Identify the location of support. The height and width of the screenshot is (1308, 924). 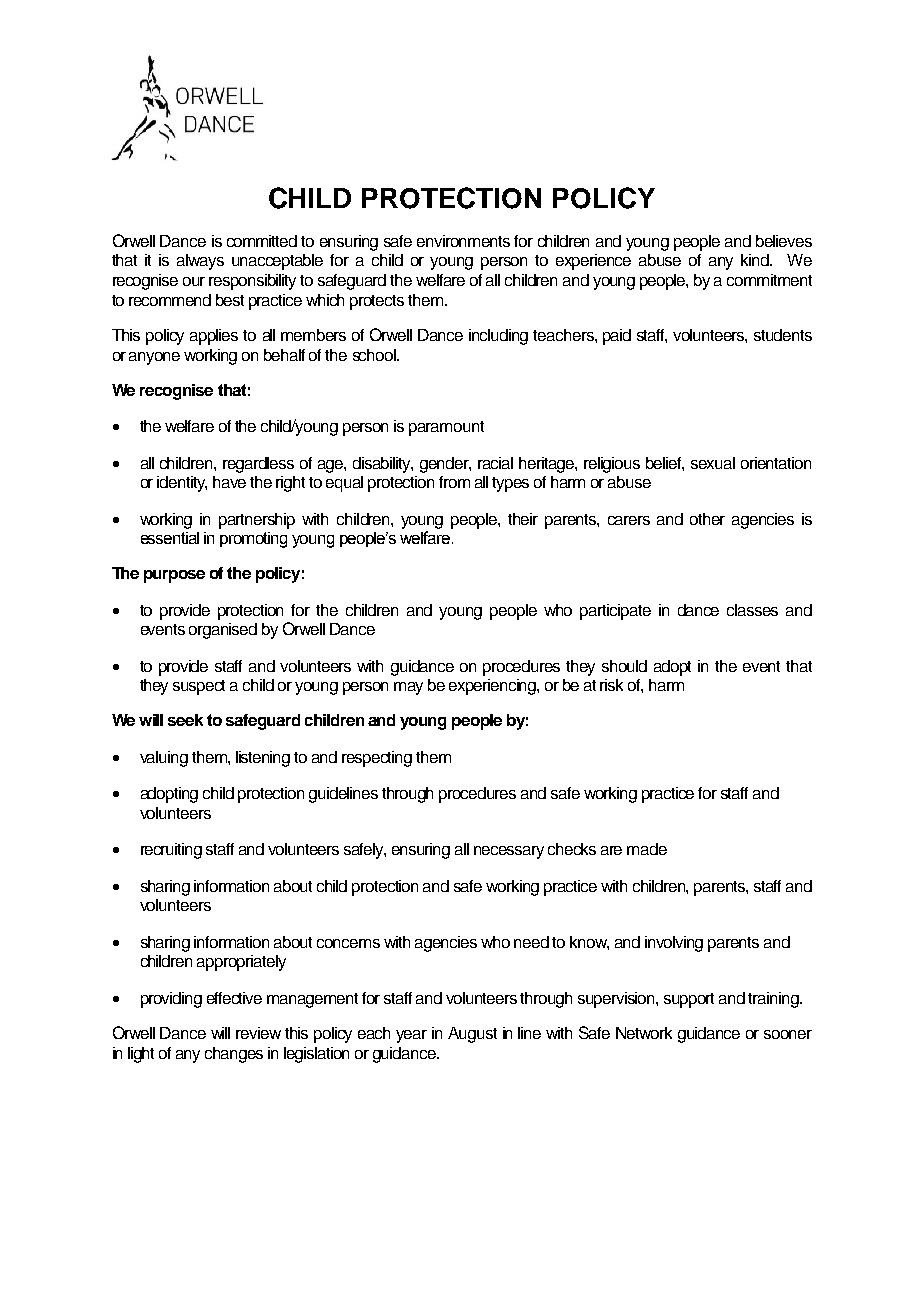
(689, 1000).
